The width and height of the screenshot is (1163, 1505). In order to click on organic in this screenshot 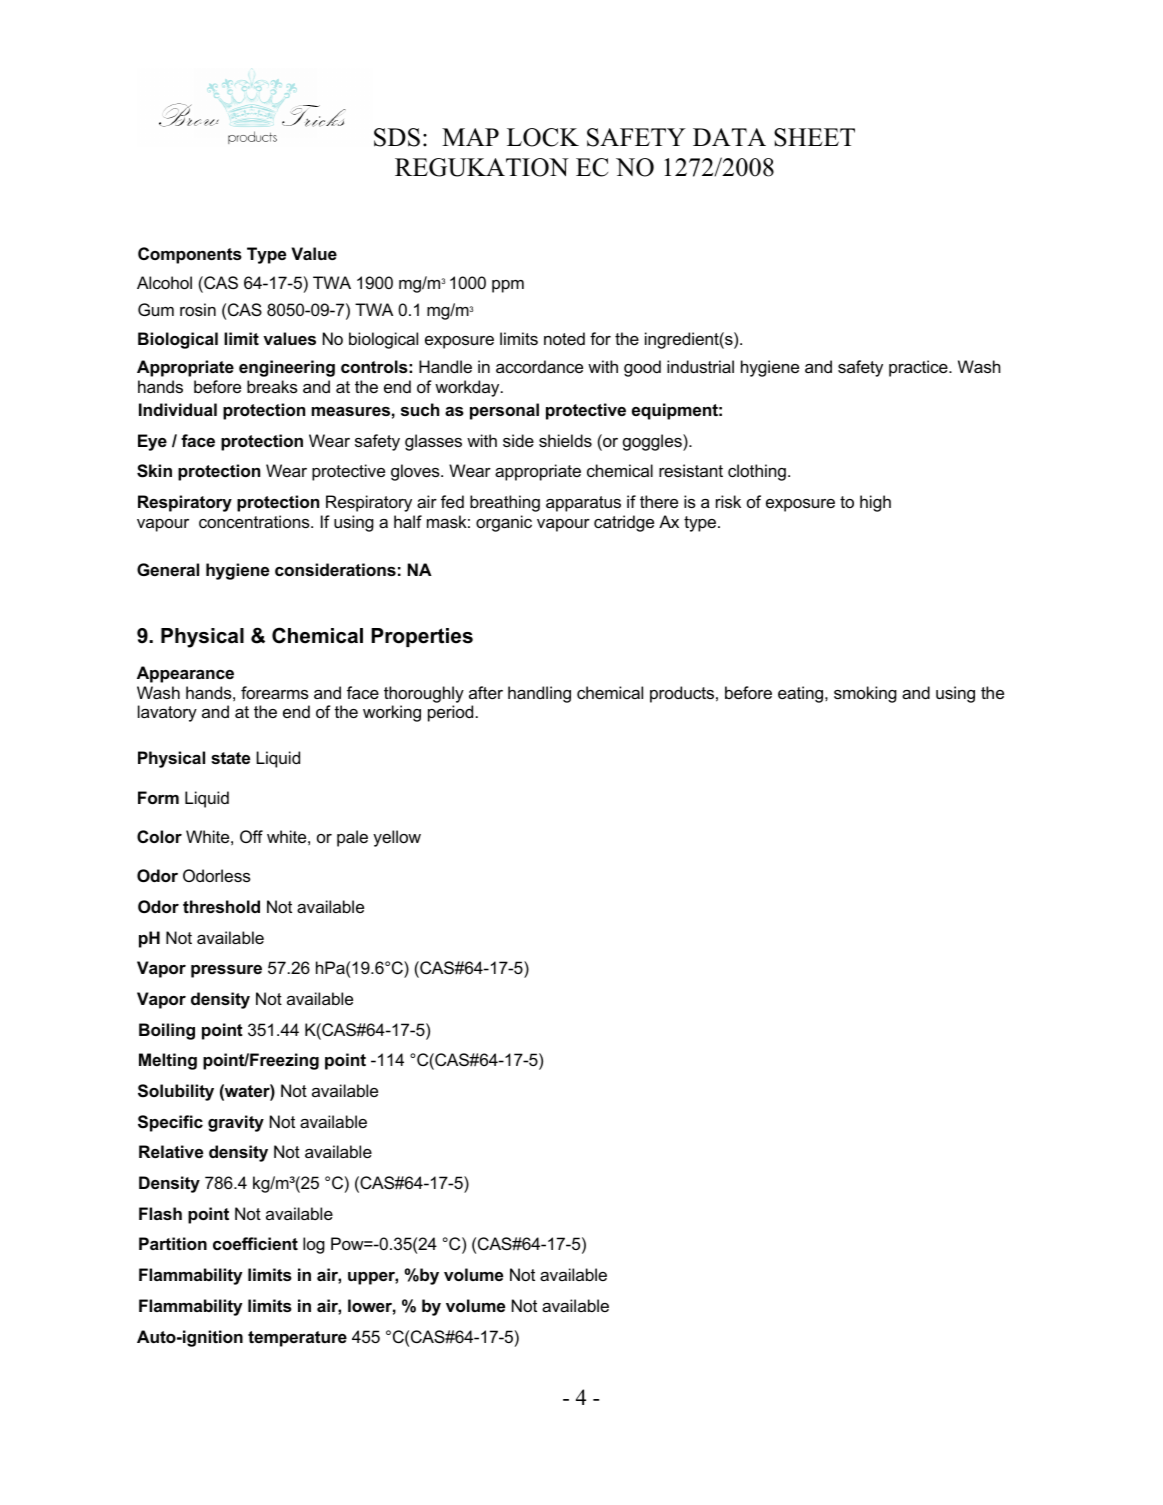, I will do `click(504, 523)`.
